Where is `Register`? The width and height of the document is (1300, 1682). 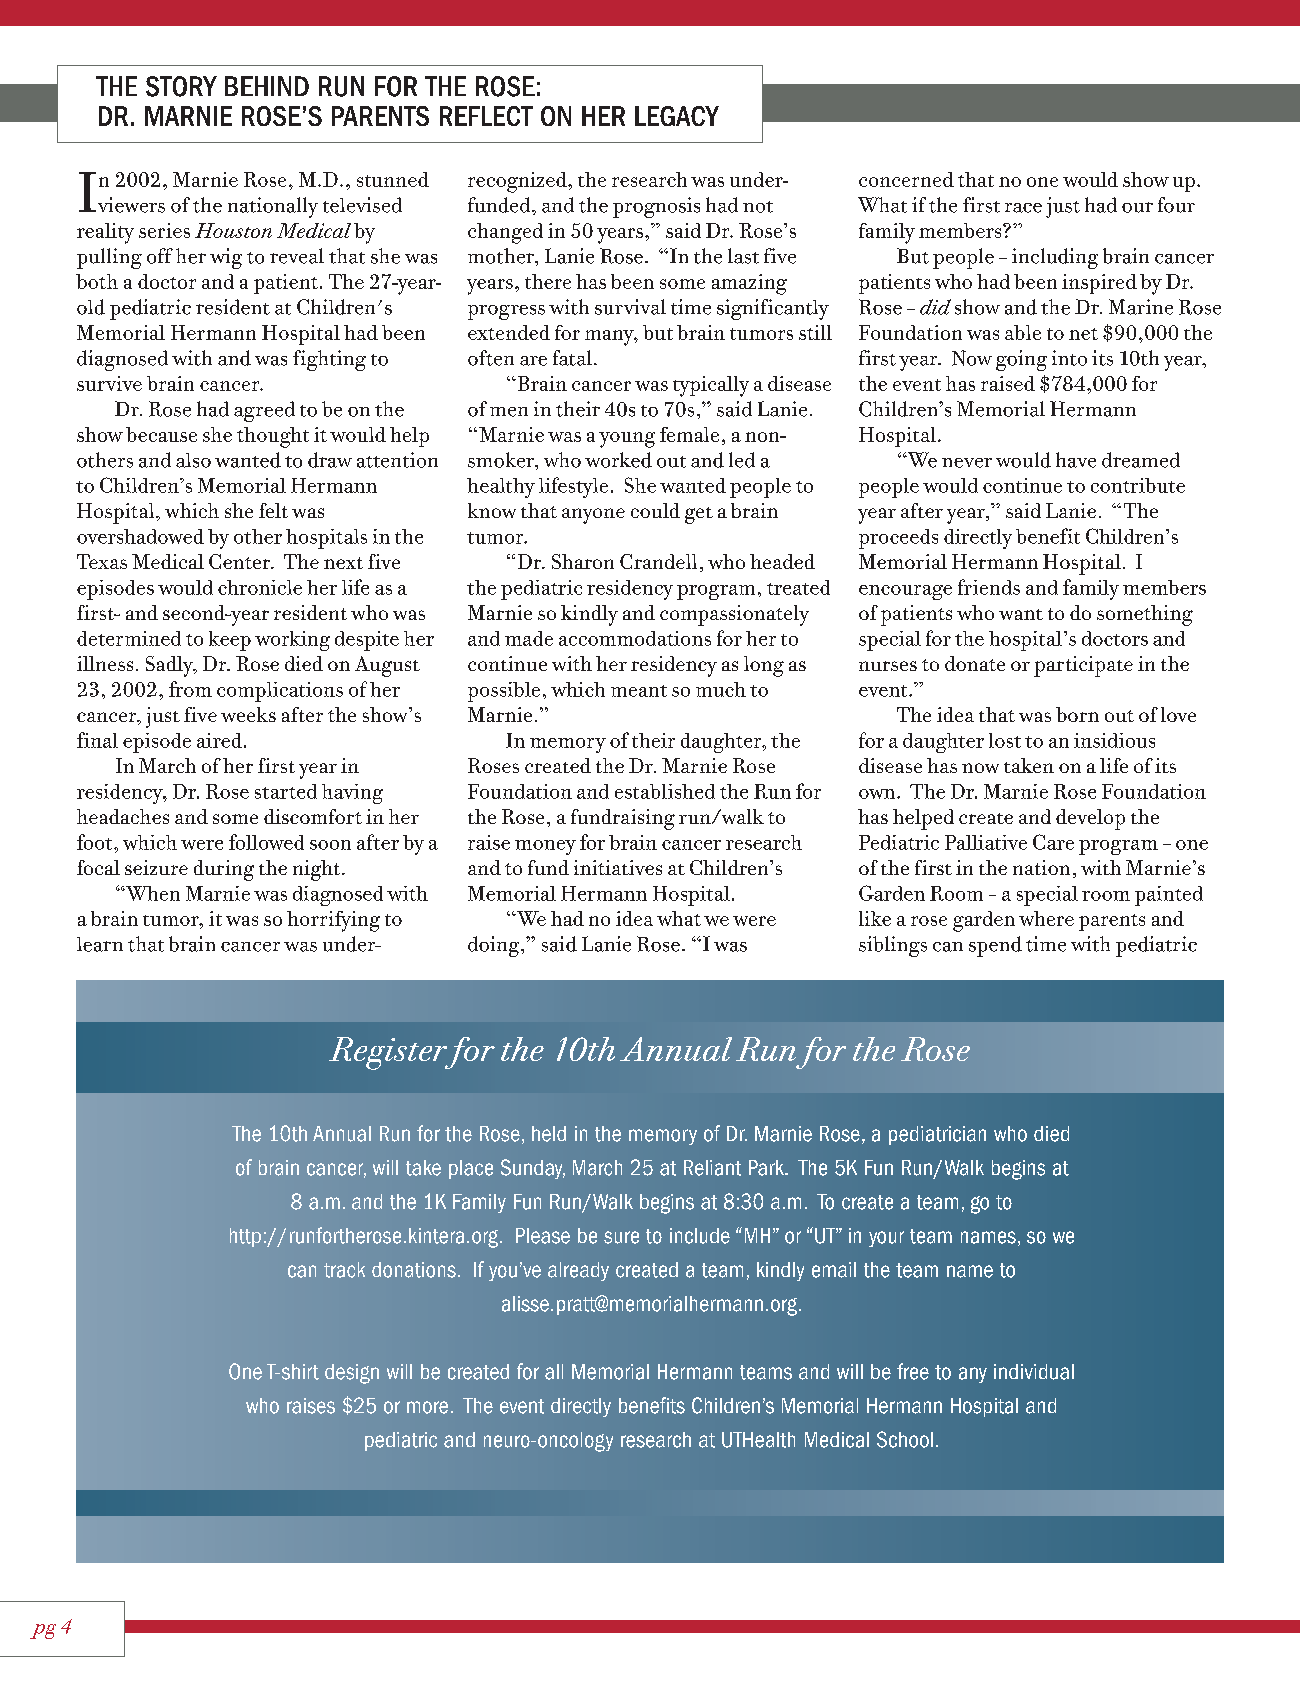 Register is located at coordinates (389, 1053).
